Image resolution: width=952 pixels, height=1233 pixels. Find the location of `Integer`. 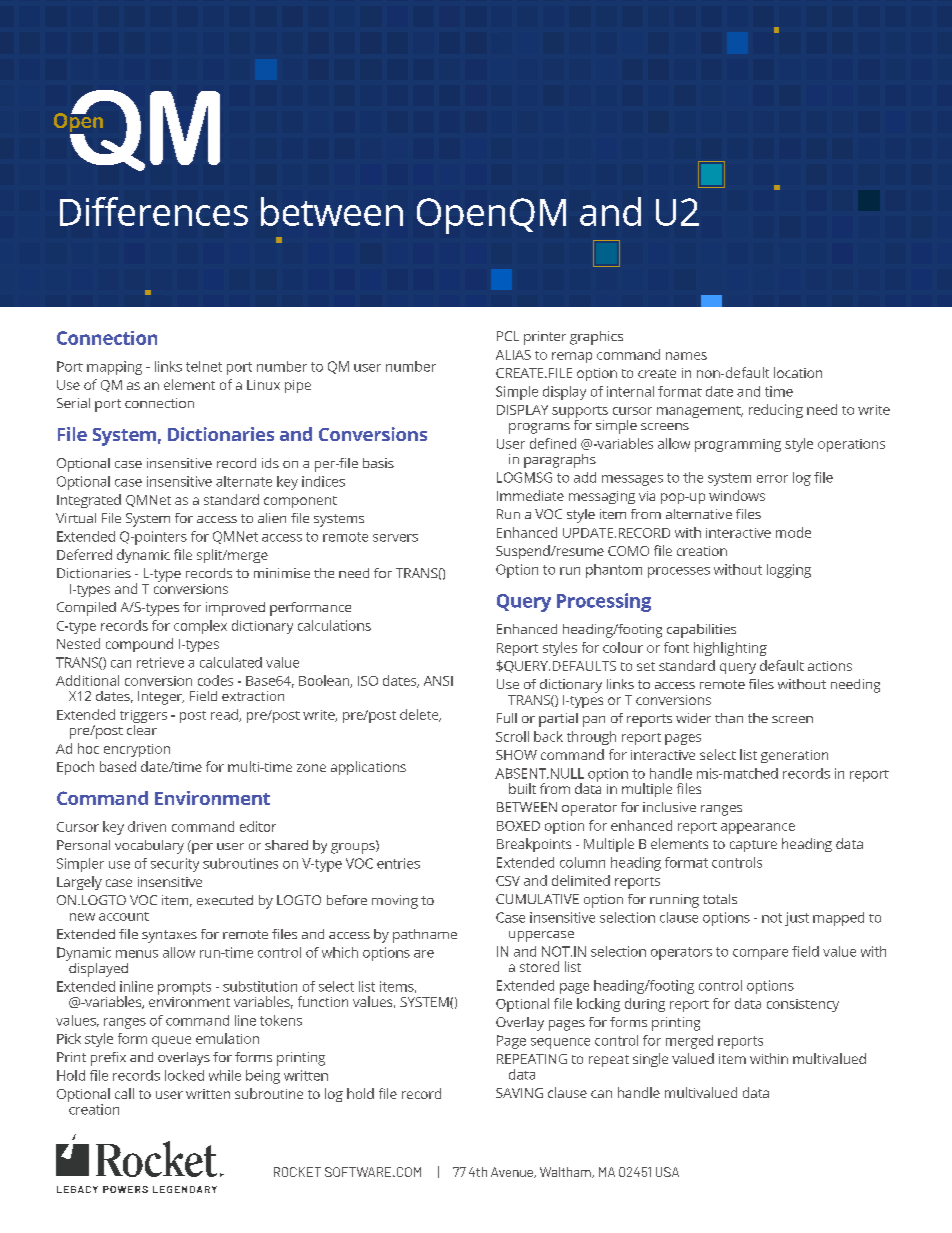

Integer is located at coordinates (161, 698).
